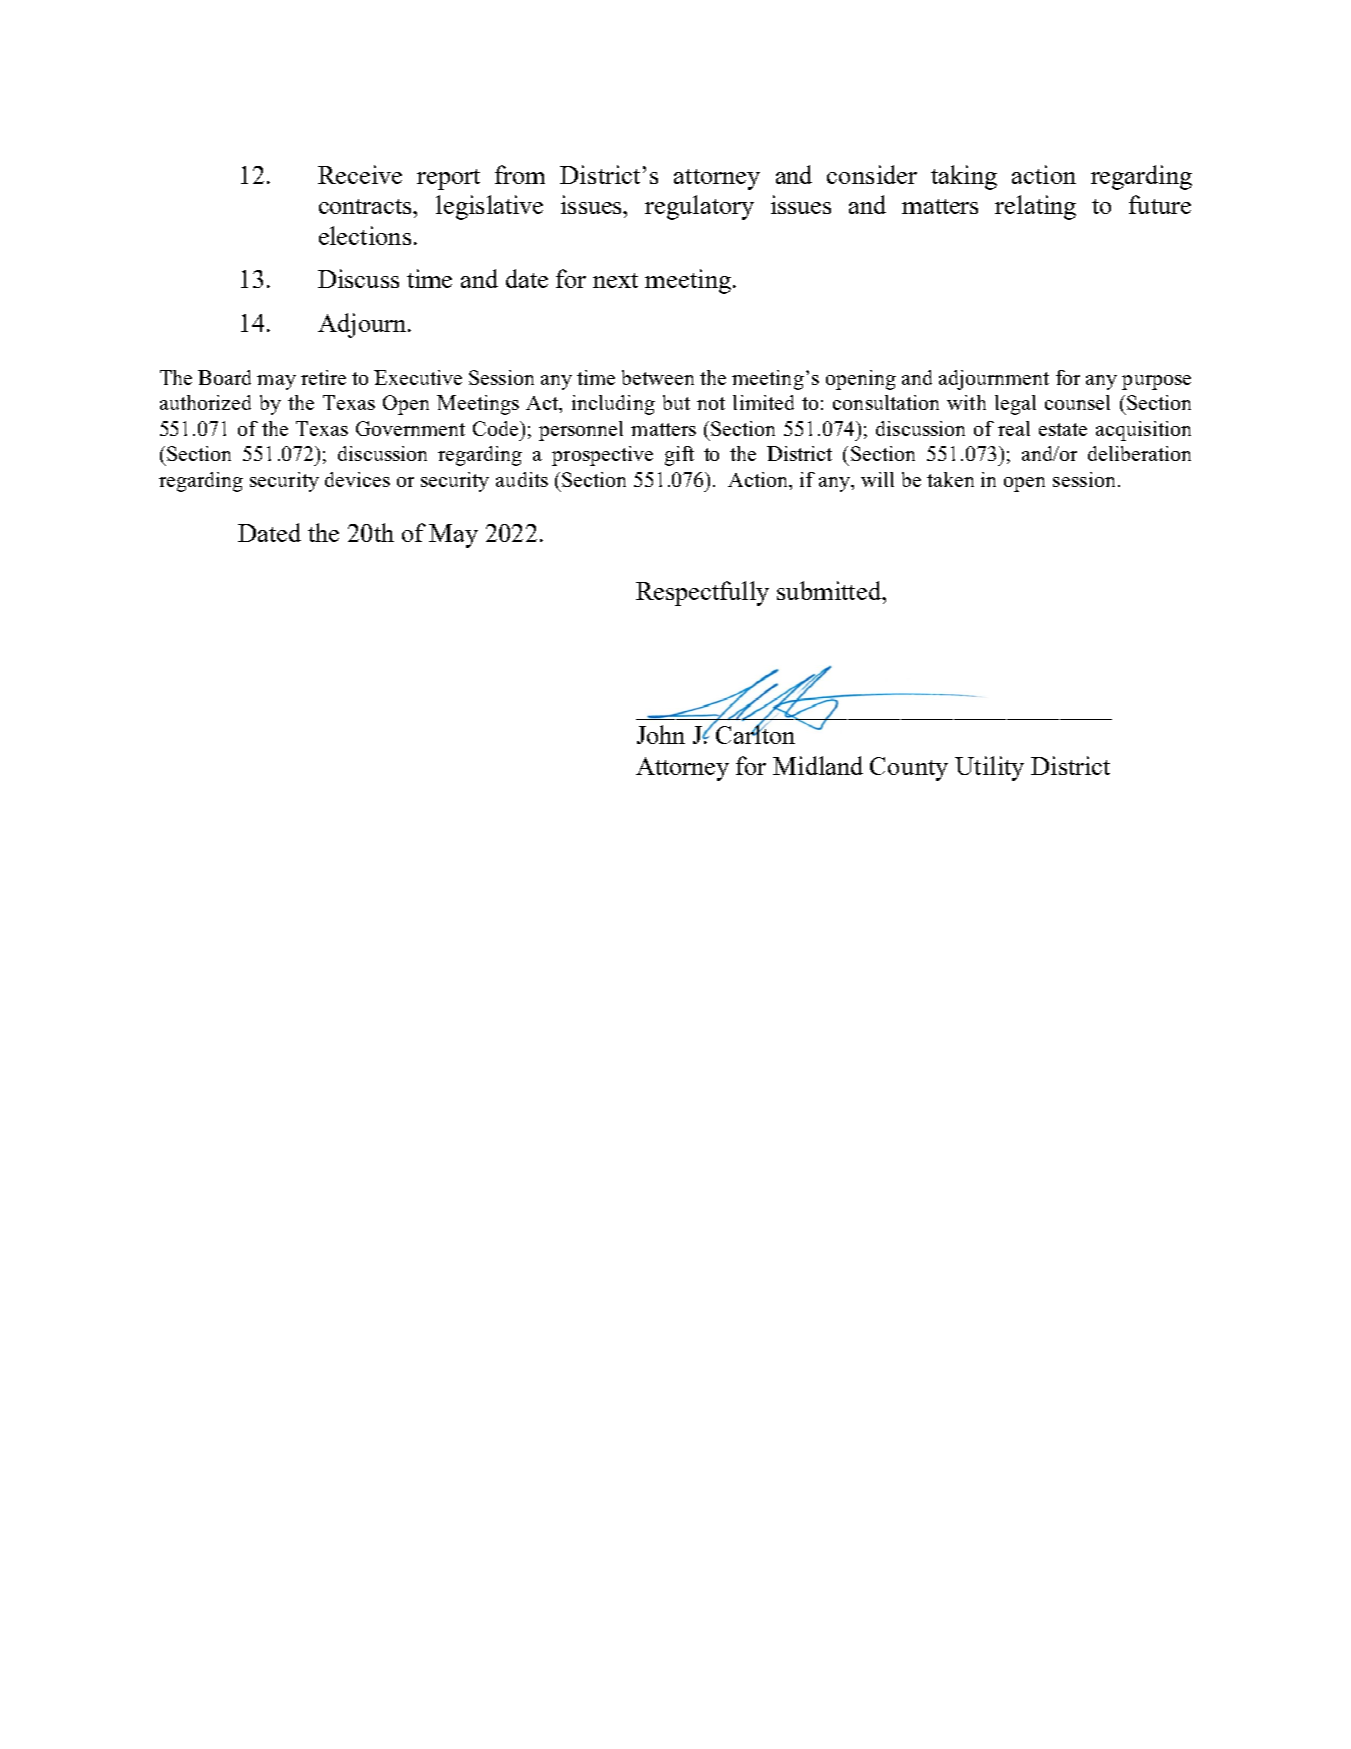  What do you see at coordinates (702, 593) in the screenshot?
I see `Respectfully` at bounding box center [702, 593].
